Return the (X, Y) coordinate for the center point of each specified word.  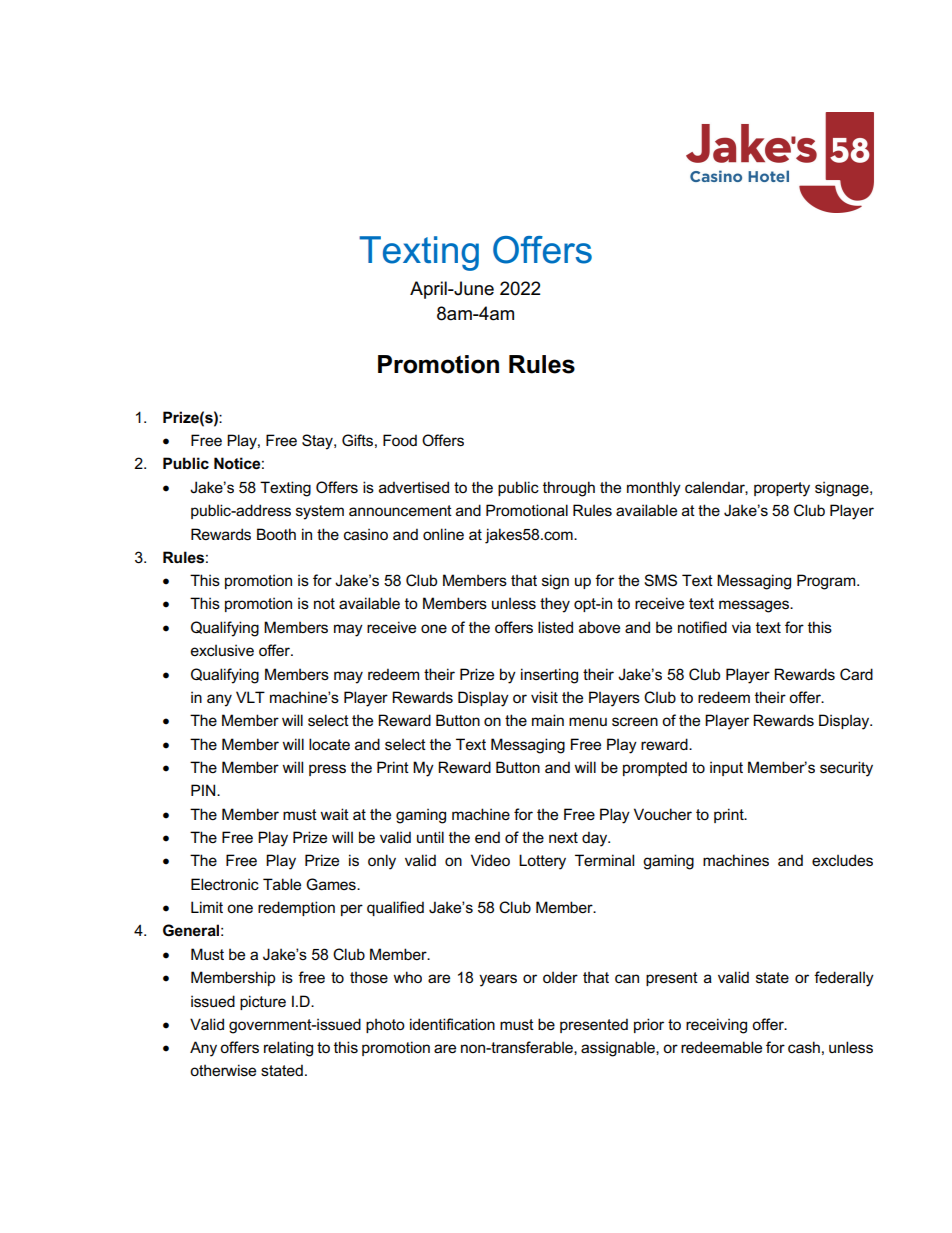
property (782, 489)
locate (329, 744)
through (569, 489)
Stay (318, 442)
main (548, 720)
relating (288, 1049)
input (726, 768)
